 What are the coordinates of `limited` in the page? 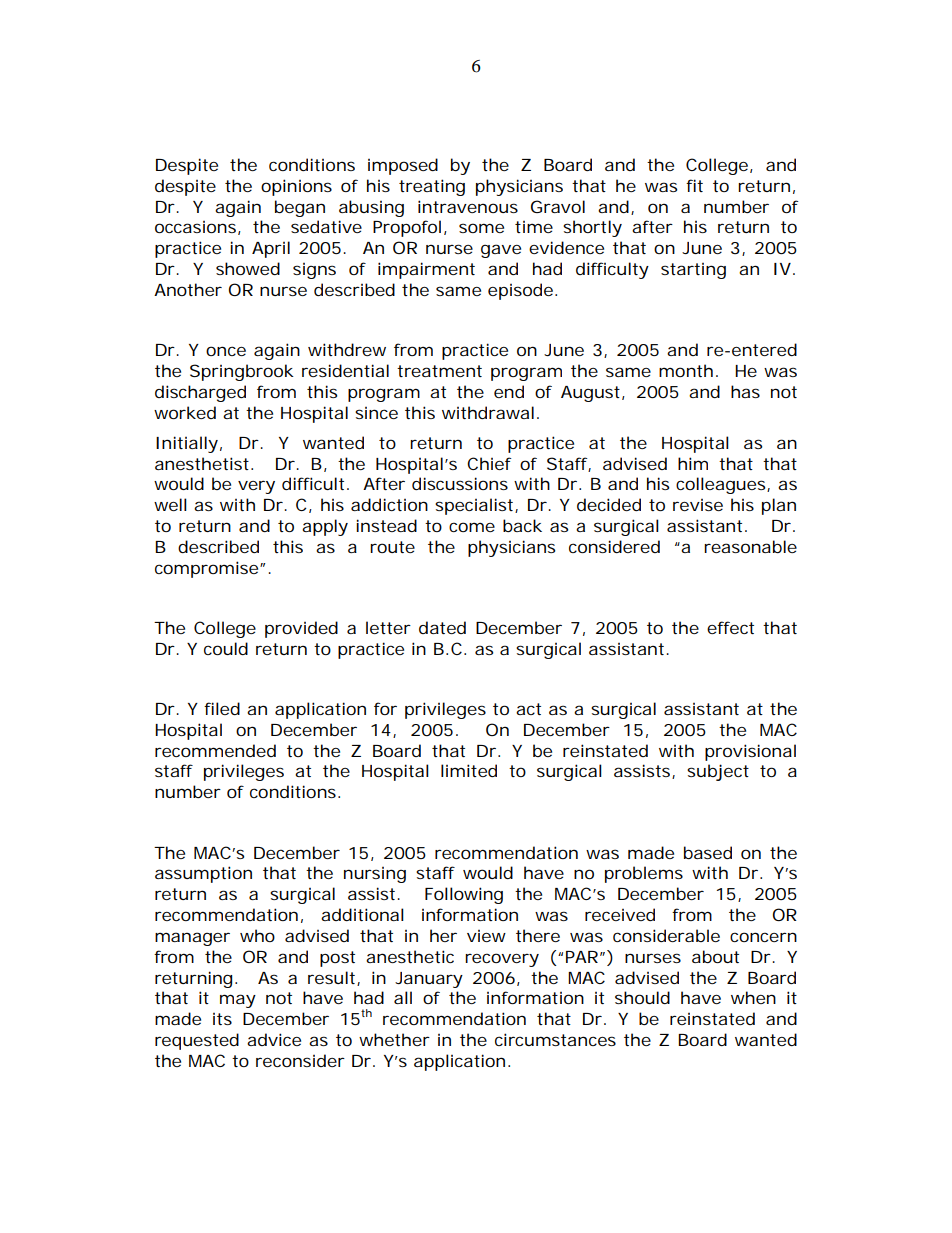 It's located at (469, 770).
